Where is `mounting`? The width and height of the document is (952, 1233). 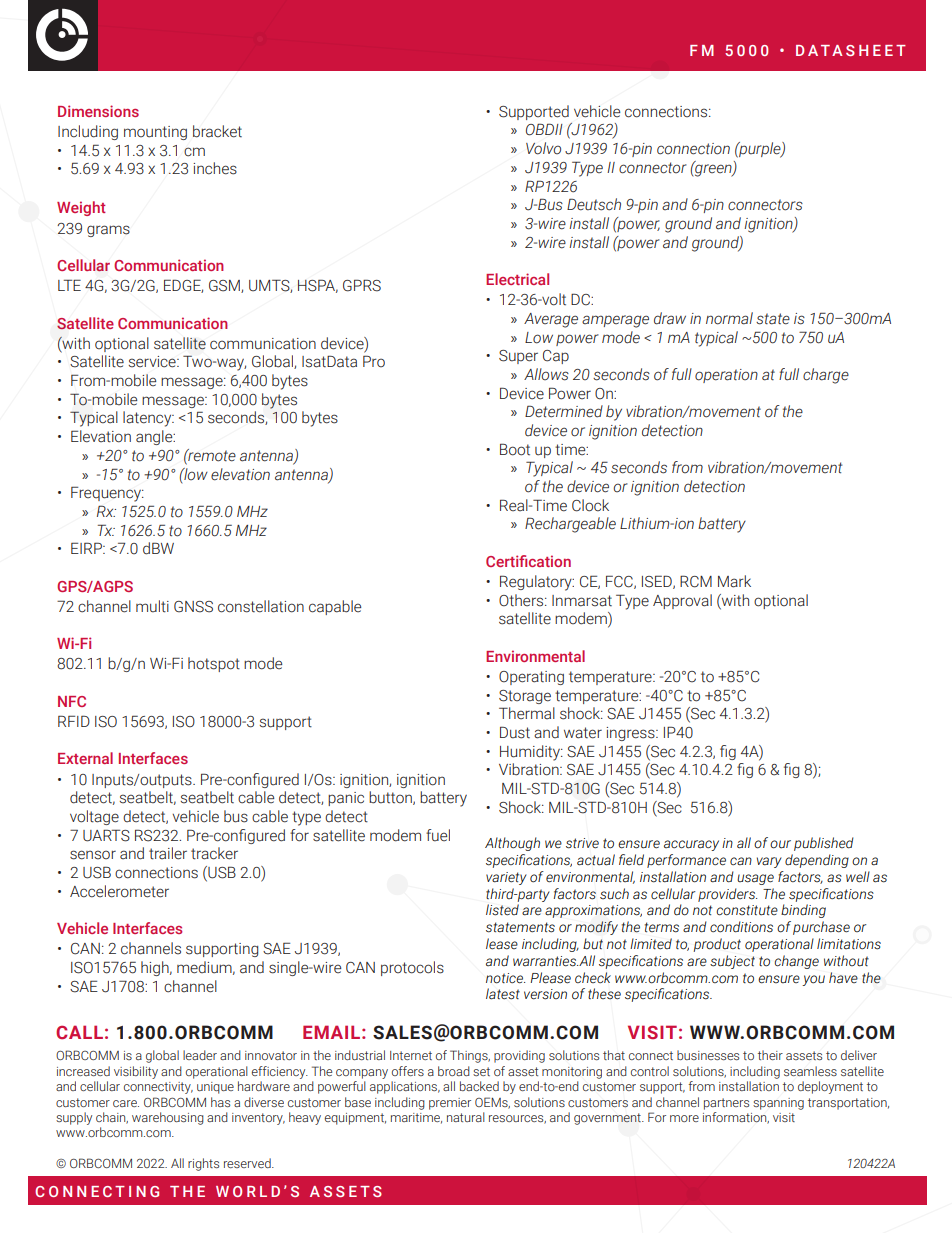
mounting is located at coordinates (155, 133).
